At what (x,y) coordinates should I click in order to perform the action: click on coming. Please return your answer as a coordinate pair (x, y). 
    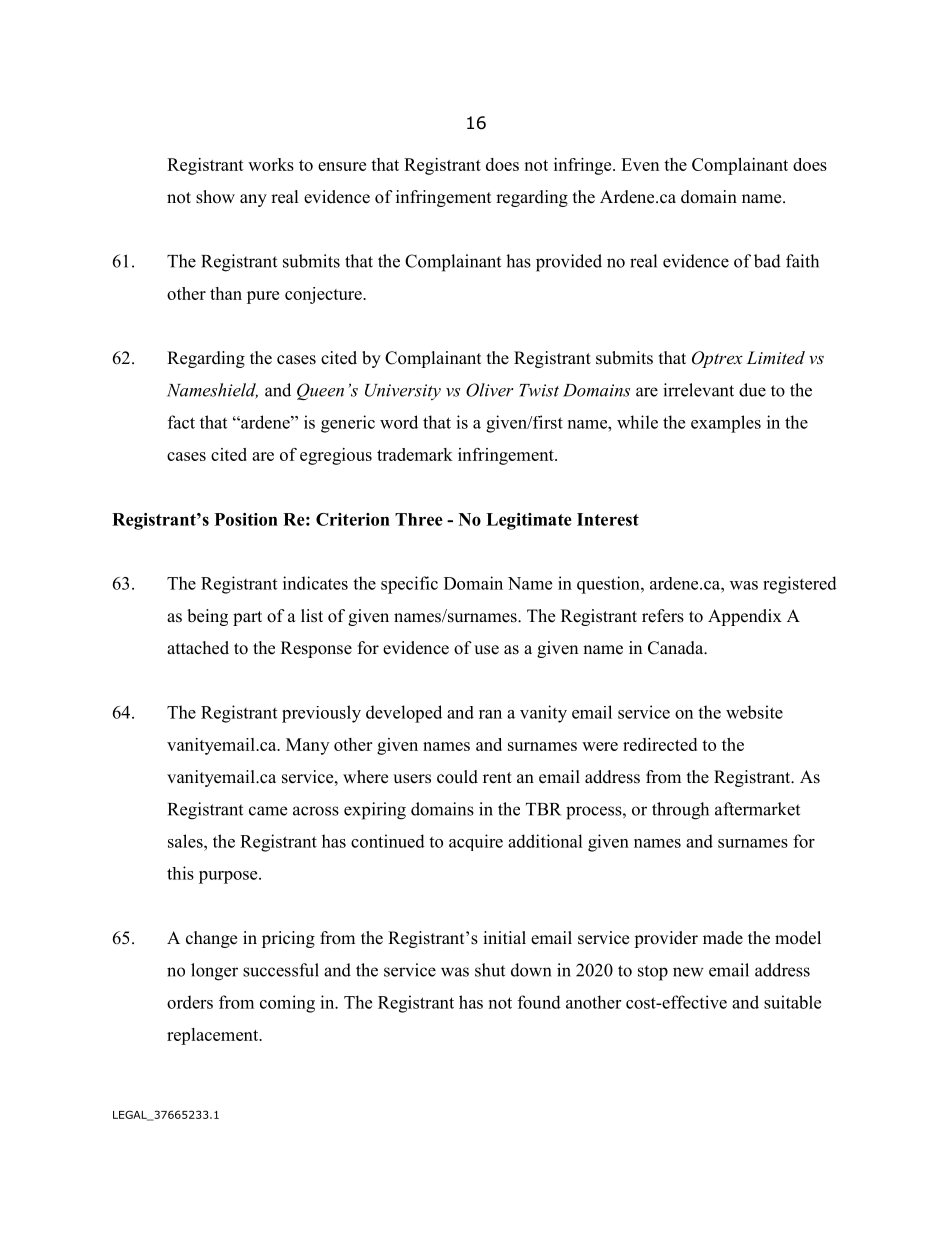
    Looking at the image, I should click on (287, 1004).
